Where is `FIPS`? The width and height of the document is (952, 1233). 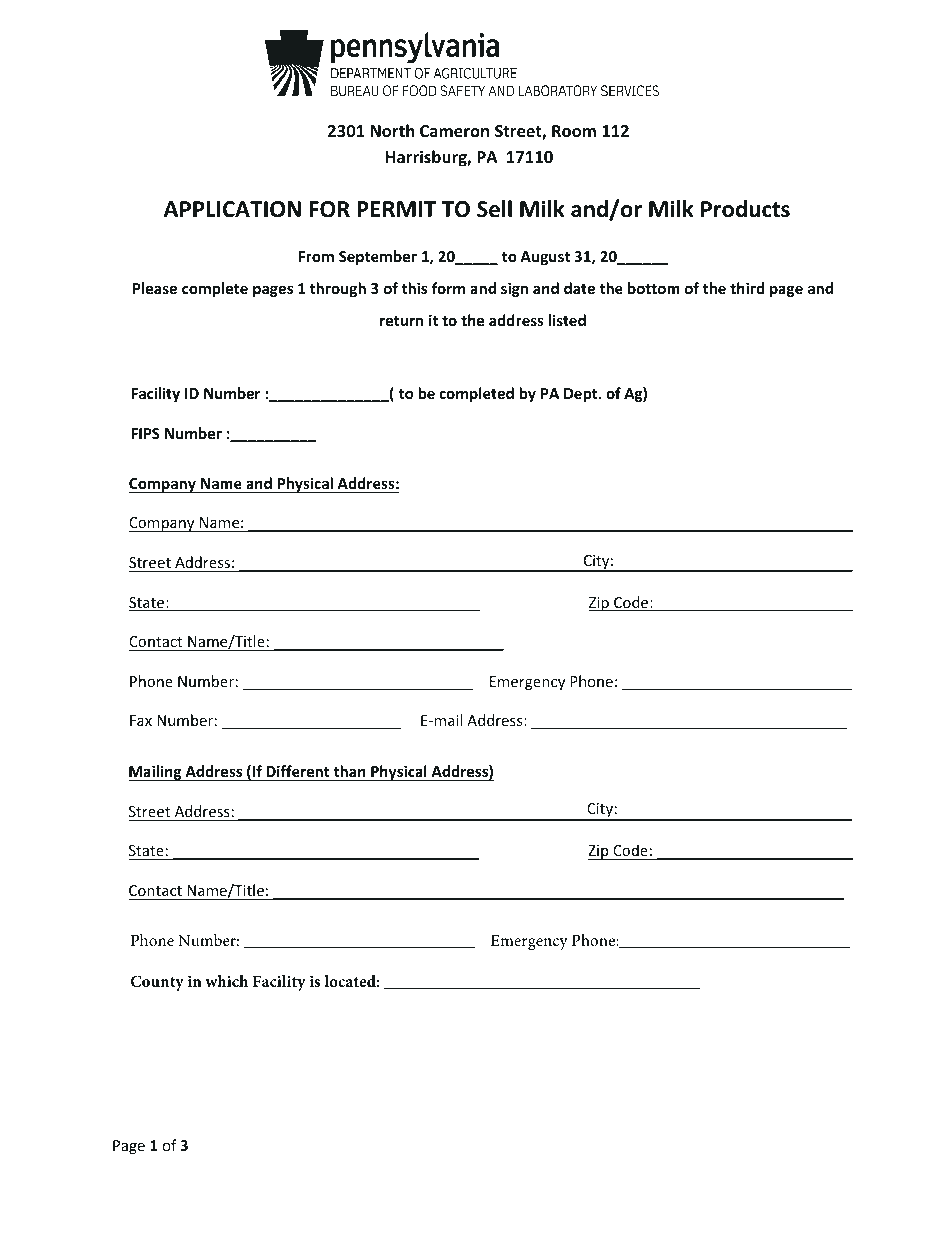
FIPS is located at coordinates (145, 433).
